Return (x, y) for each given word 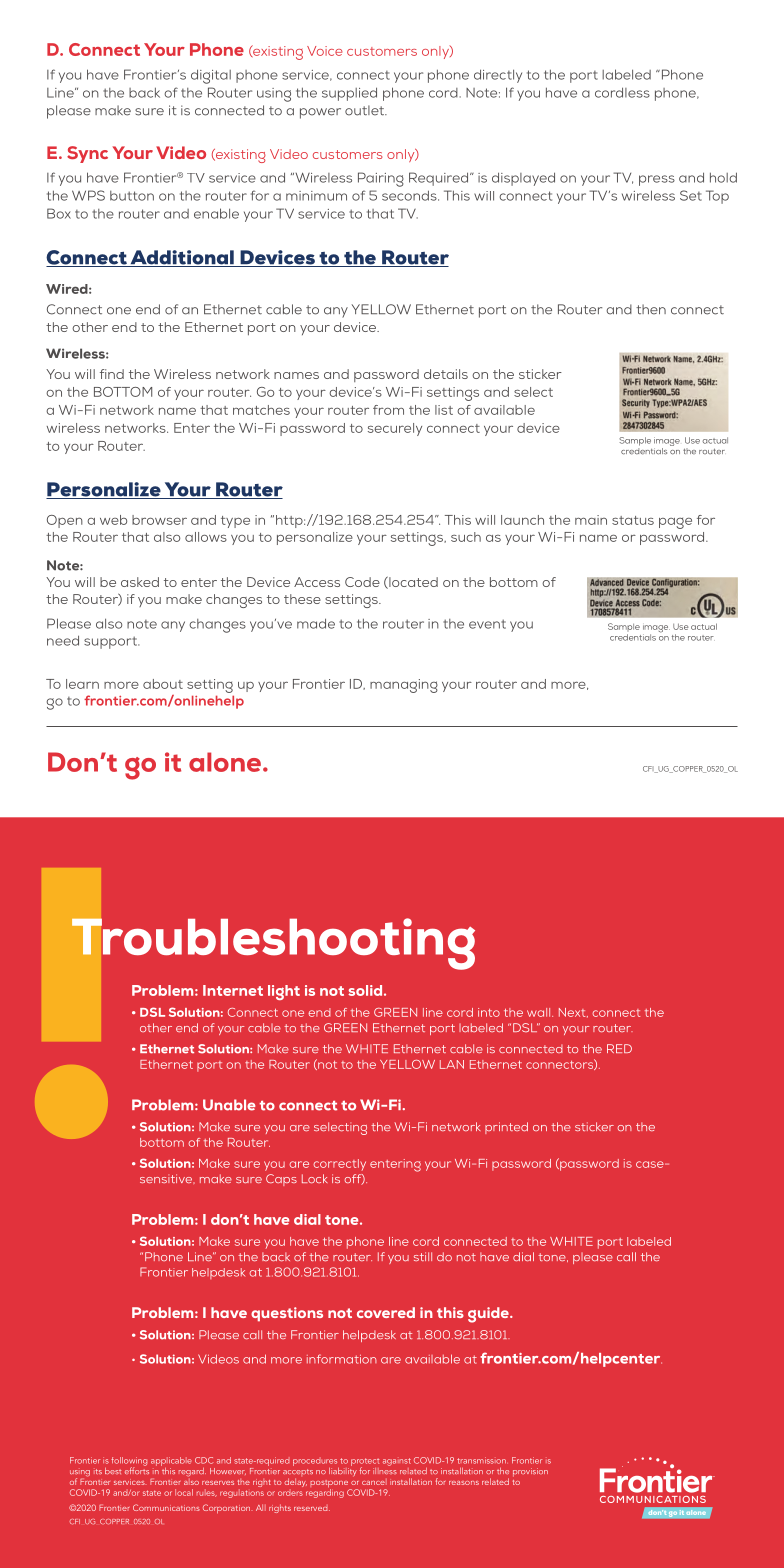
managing (404, 686)
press (657, 180)
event (487, 624)
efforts (137, 1469)
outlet (366, 110)
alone (226, 762)
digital (211, 76)
